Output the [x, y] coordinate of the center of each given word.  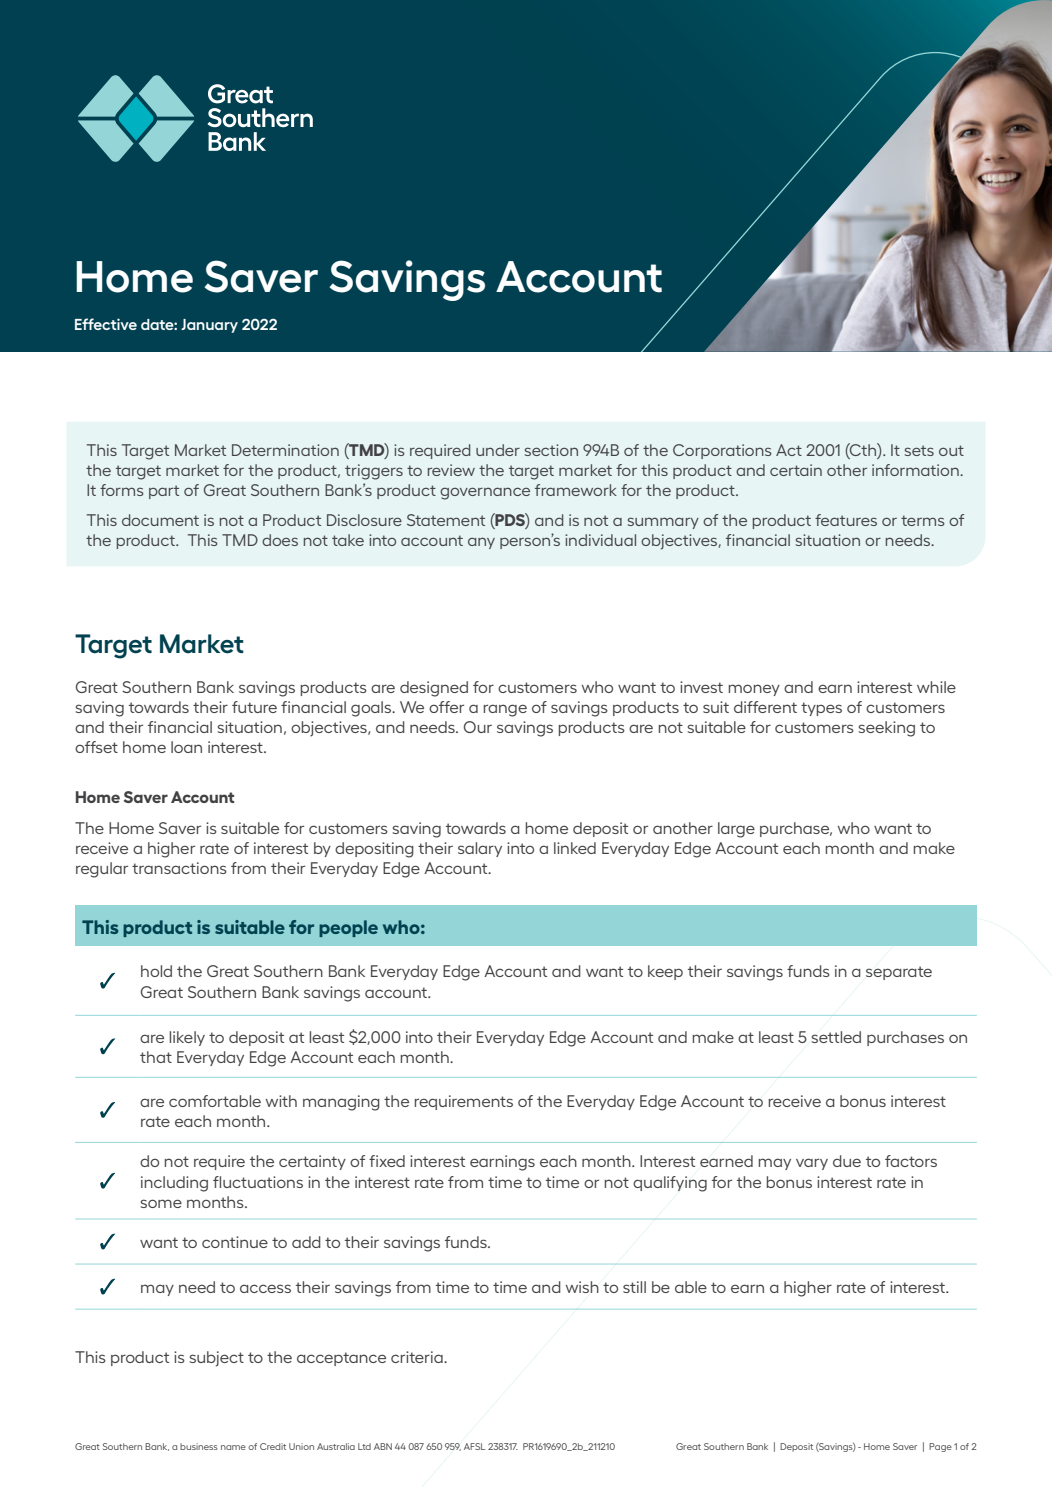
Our [478, 727]
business [199, 1446]
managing [341, 1103]
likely [187, 1038]
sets [919, 450]
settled [836, 1037]
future [254, 707]
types [821, 709]
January [209, 326]
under [498, 450]
